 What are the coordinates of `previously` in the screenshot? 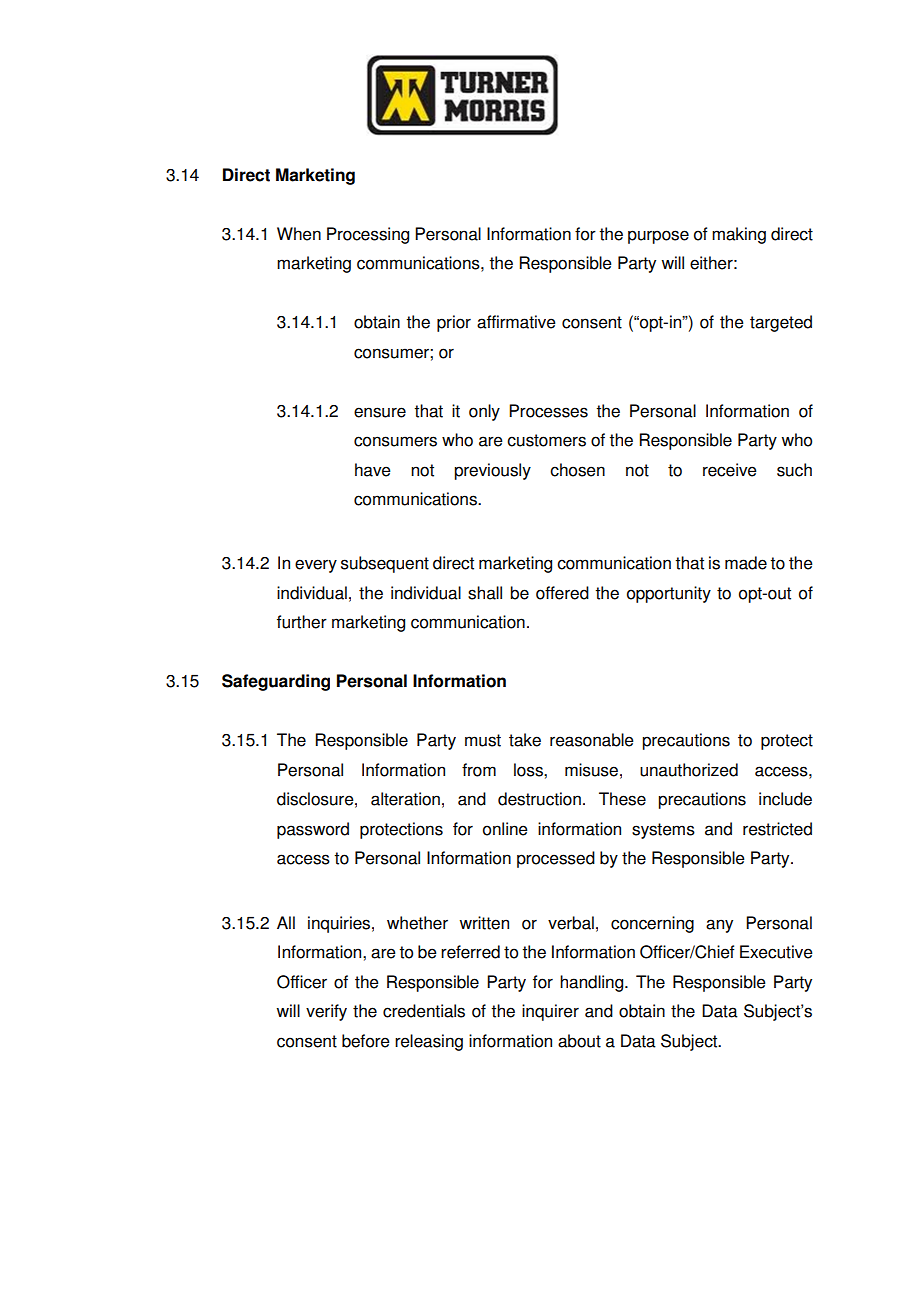 It's located at (492, 471).
